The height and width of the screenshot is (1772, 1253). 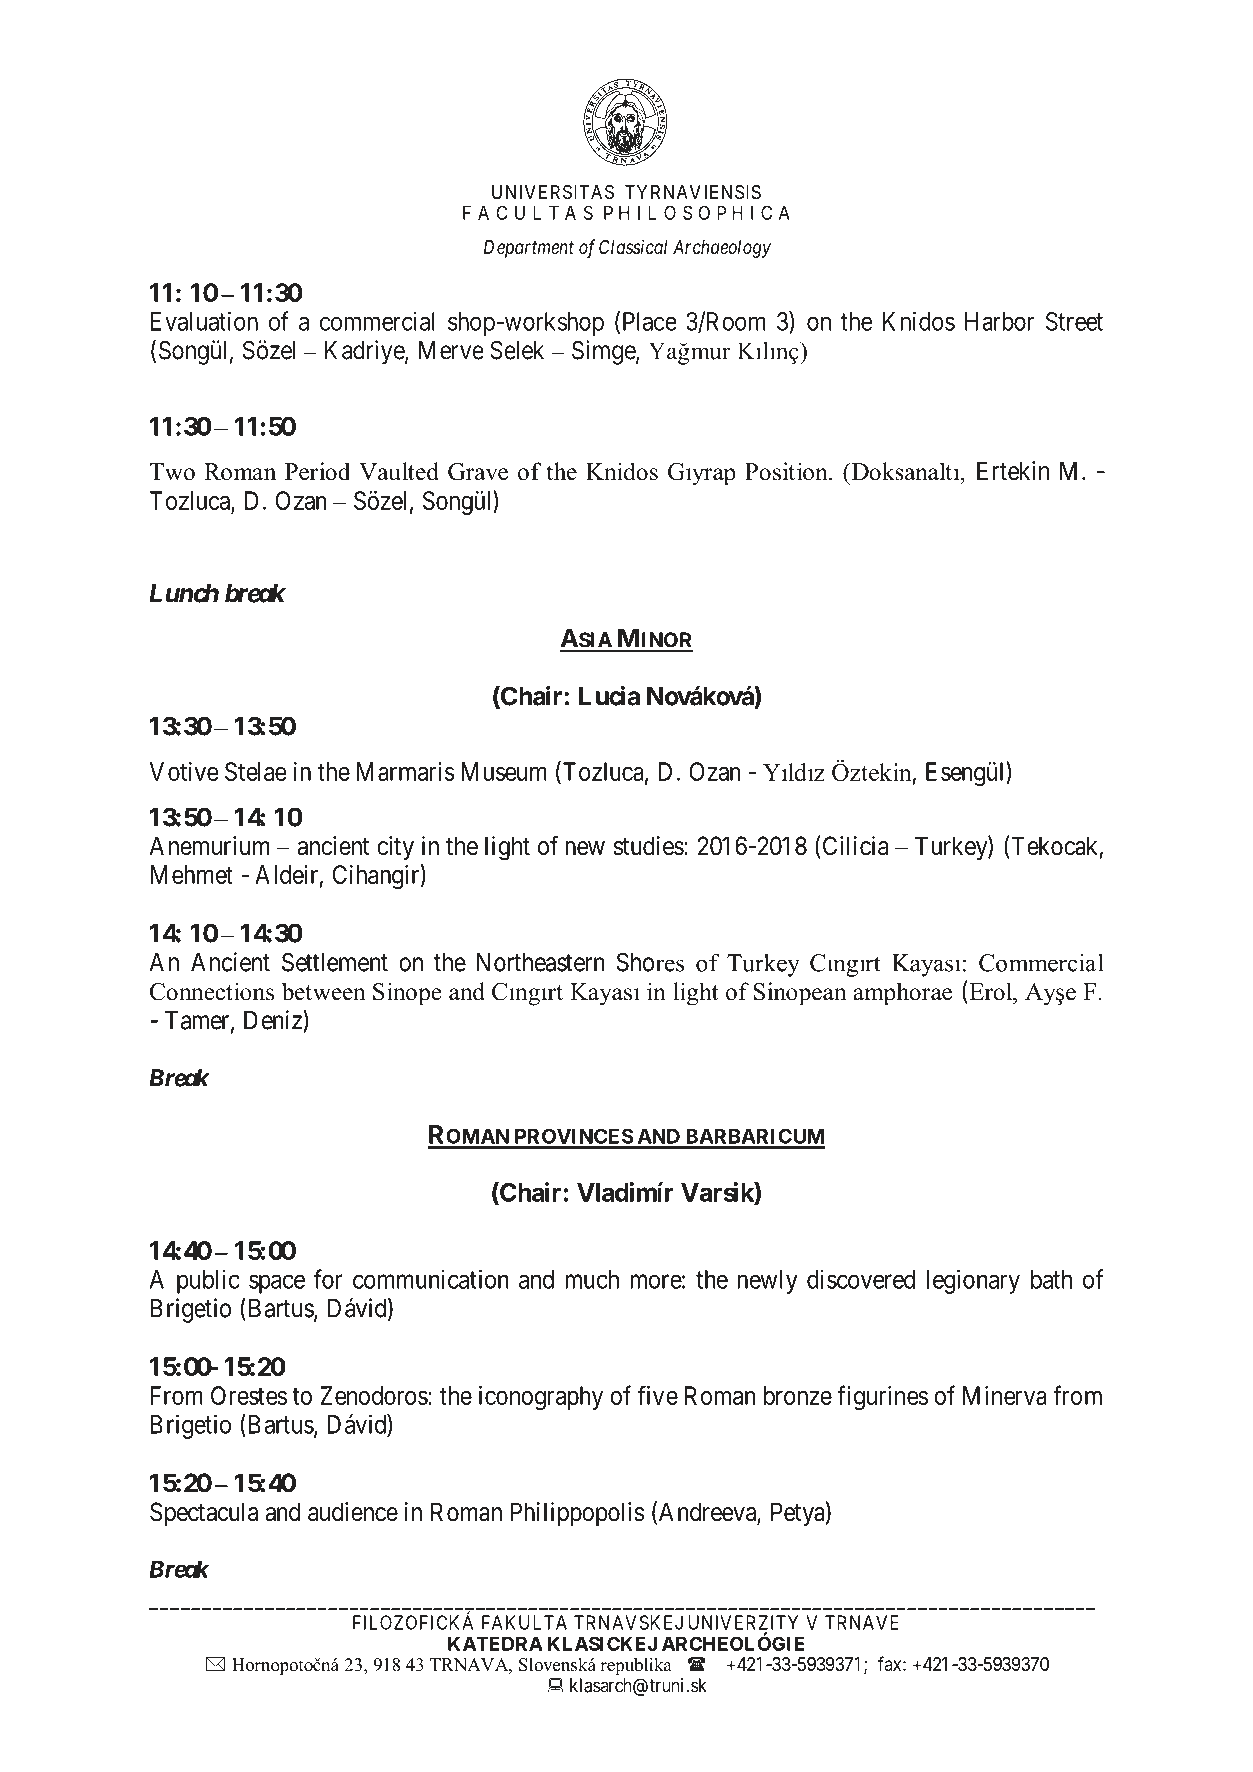 I want to click on Lucia, so click(x=609, y=696).
